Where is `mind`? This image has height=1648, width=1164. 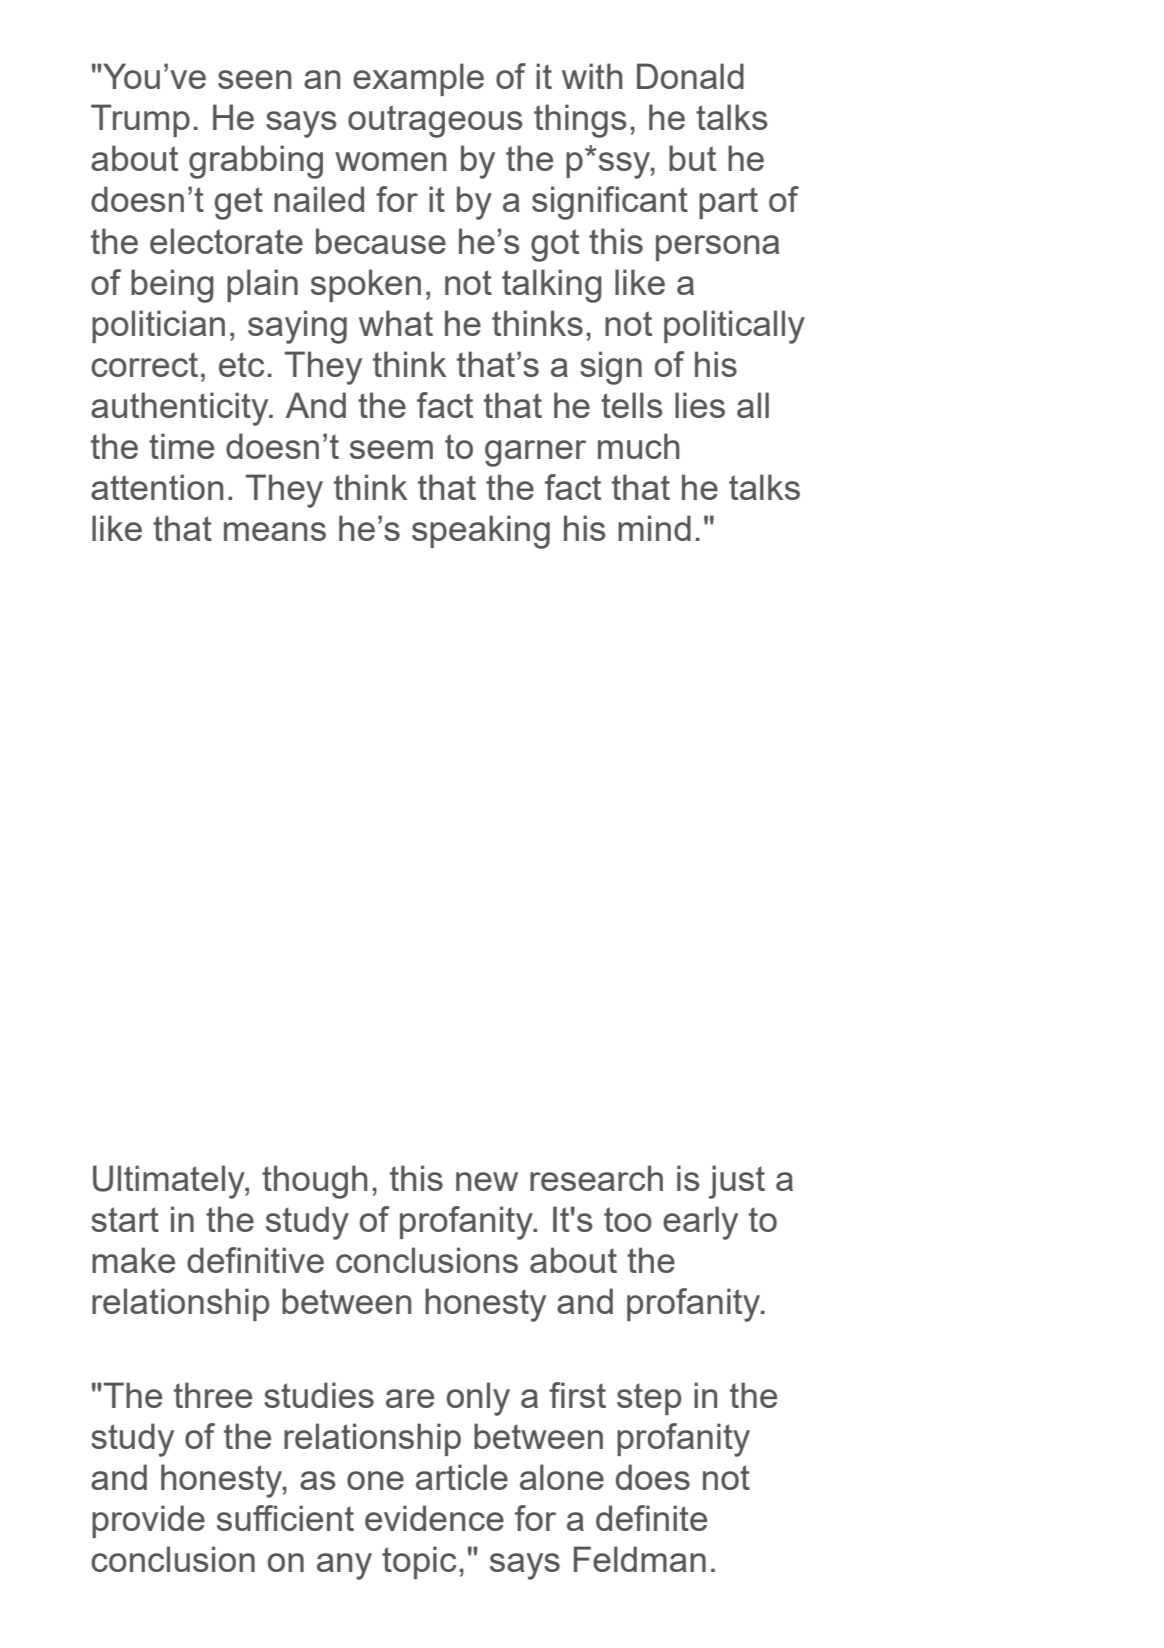
mind is located at coordinates (654, 528).
